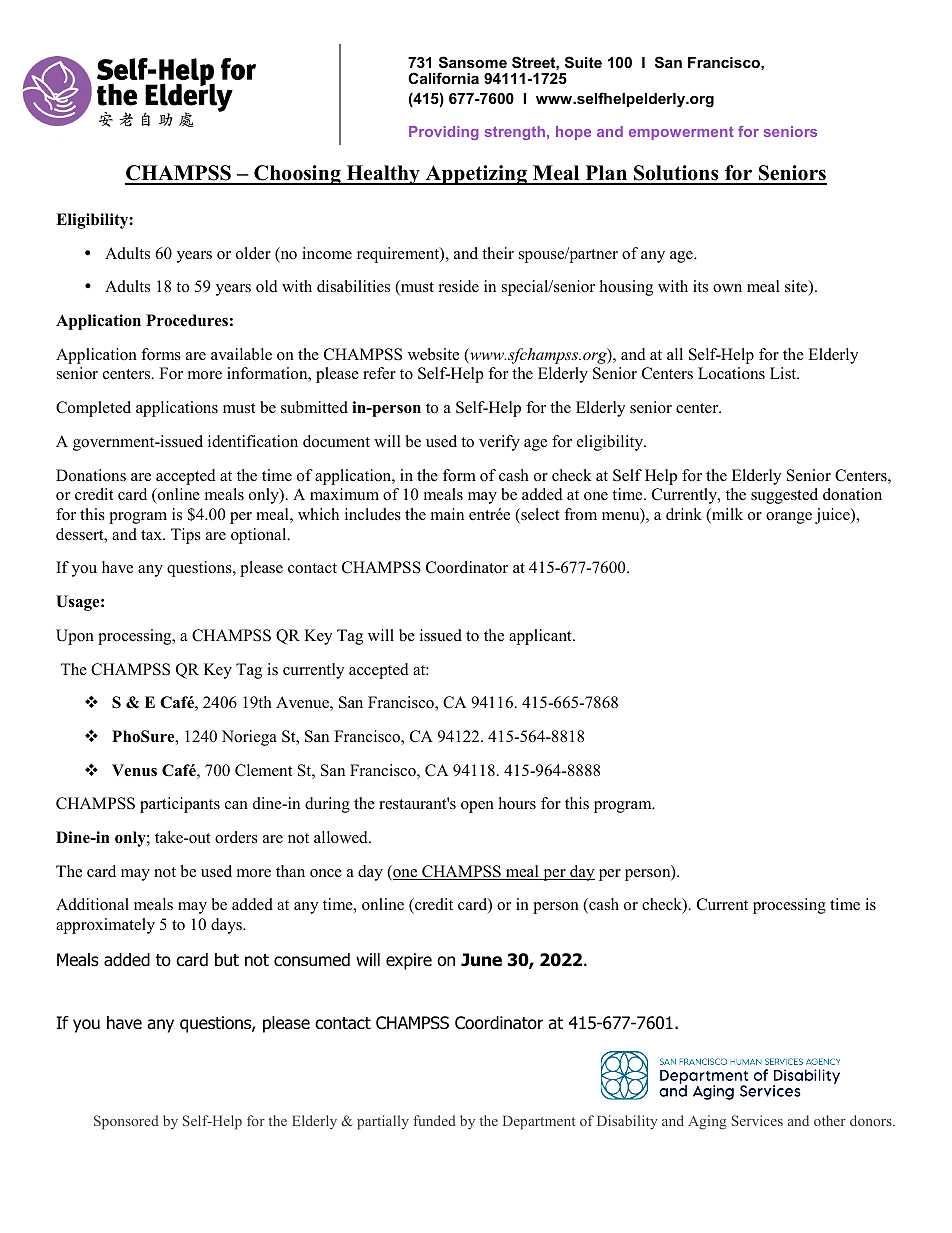 This screenshot has width=952, height=1233. What do you see at coordinates (541, 637) in the screenshot?
I see `applicant` at bounding box center [541, 637].
